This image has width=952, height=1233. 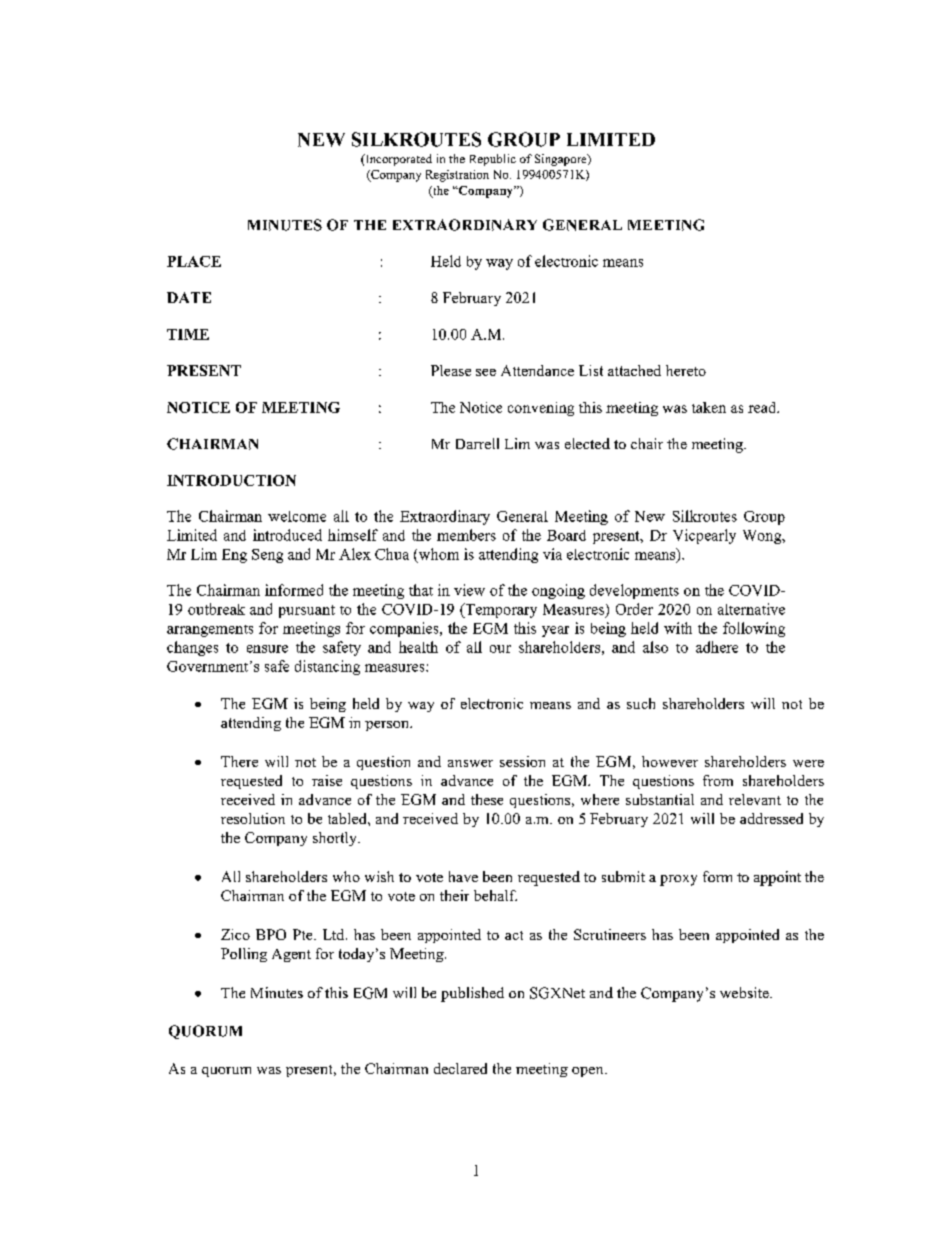 What do you see at coordinates (709, 407) in the image?
I see `taken` at bounding box center [709, 407].
